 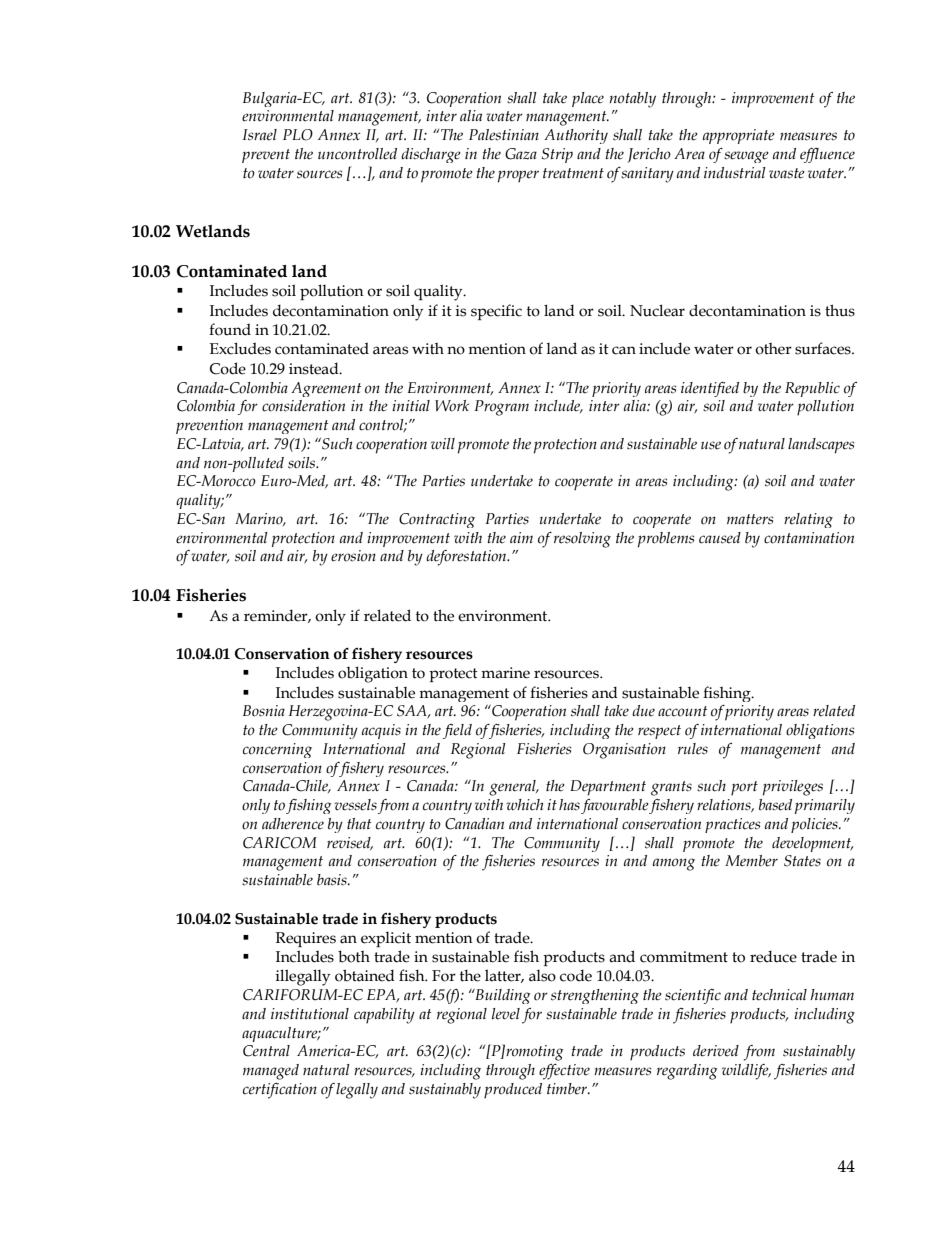 What do you see at coordinates (720, 538) in the image?
I see `caused` at bounding box center [720, 538].
